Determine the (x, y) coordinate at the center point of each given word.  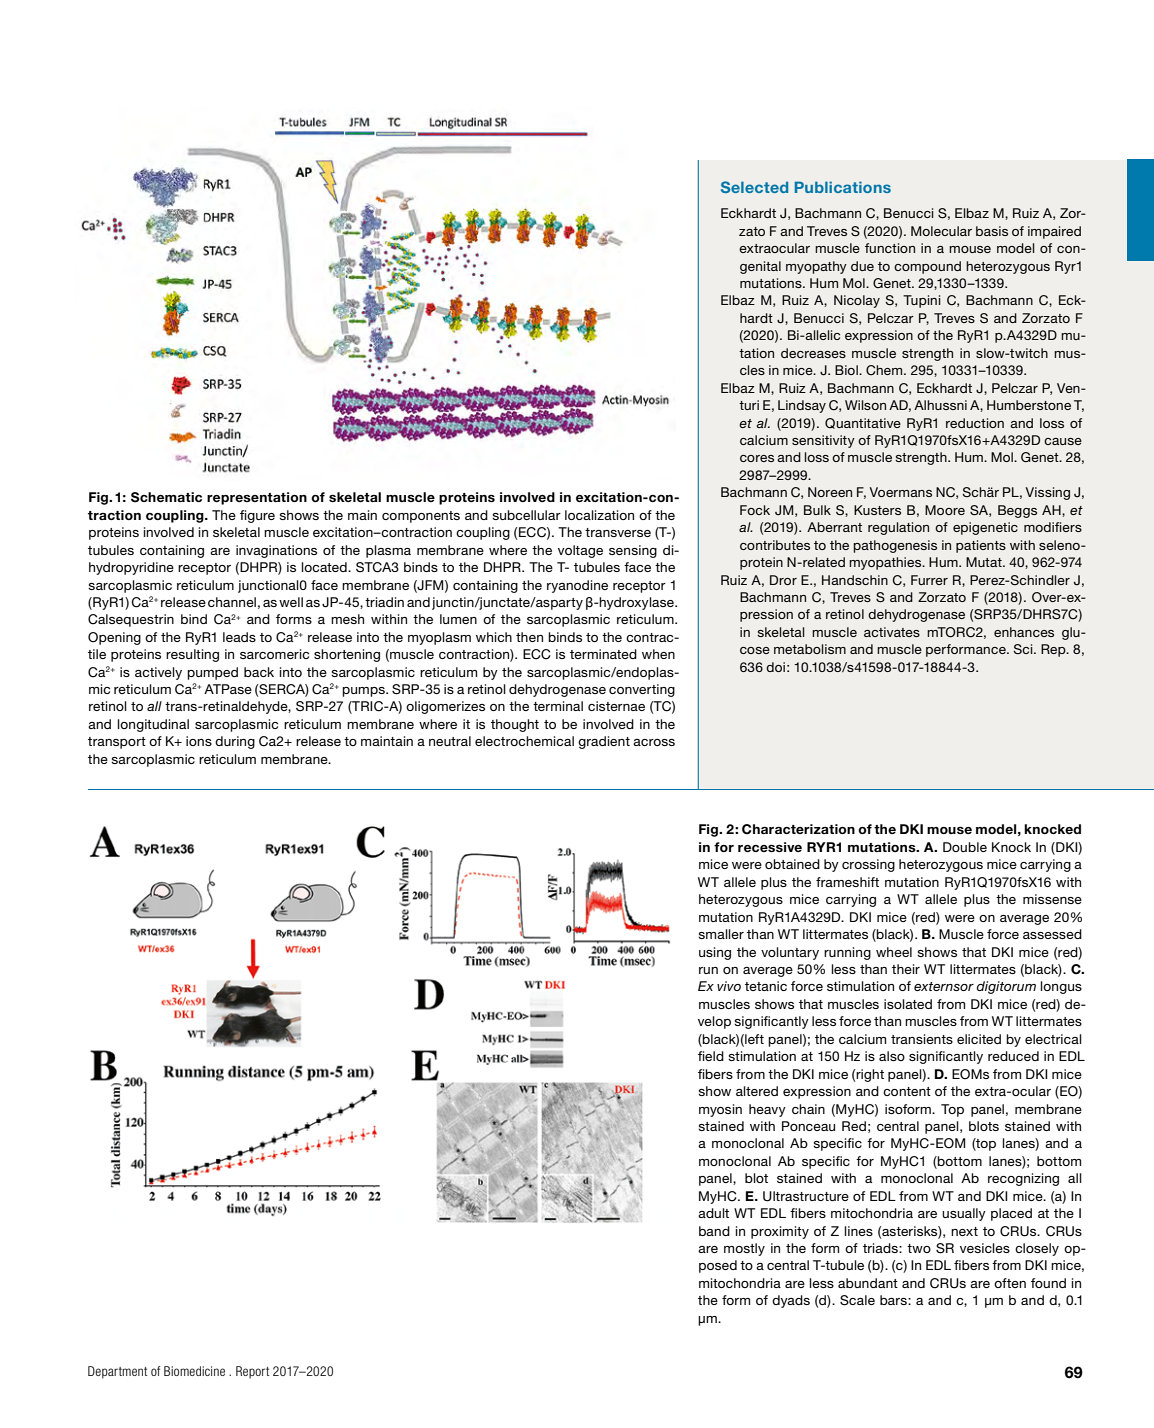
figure (257, 516)
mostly (744, 1249)
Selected (754, 187)
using (715, 953)
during (235, 742)
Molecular (941, 231)
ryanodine (577, 586)
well (291, 602)
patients (981, 546)
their (906, 969)
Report (252, 1372)
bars (894, 1300)
